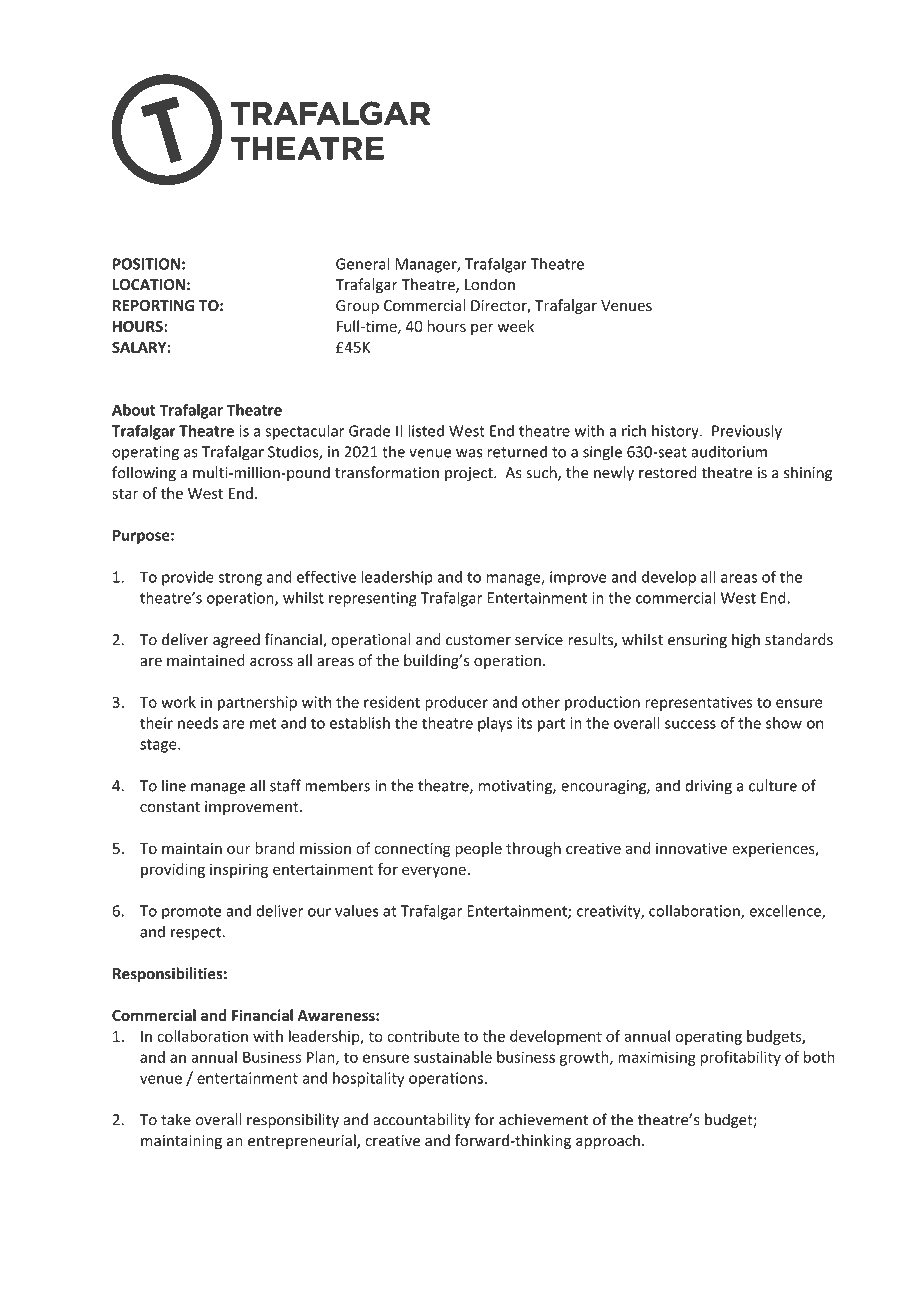 The width and height of the page is (924, 1309). What do you see at coordinates (708, 787) in the page?
I see `driving` at bounding box center [708, 787].
